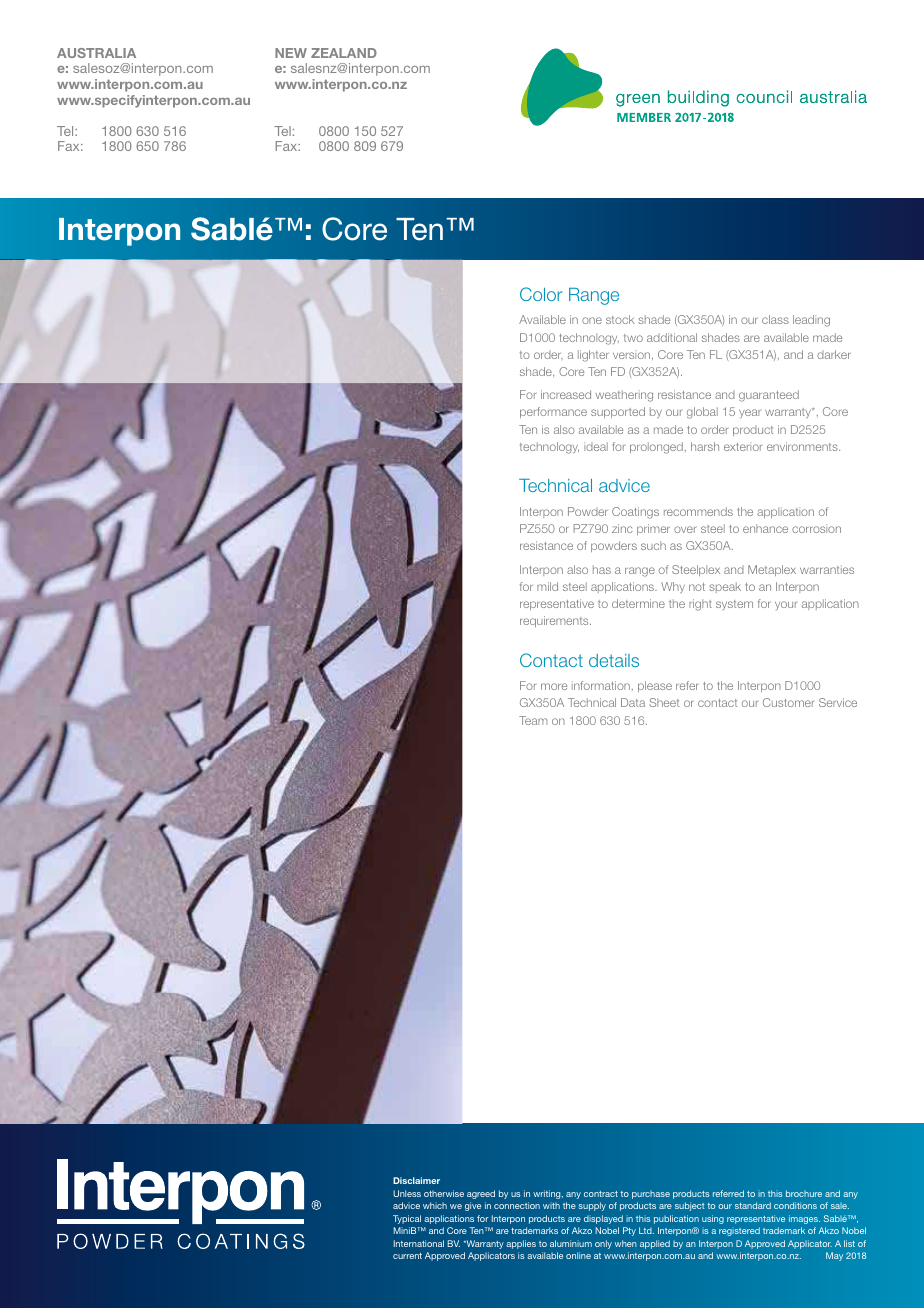  What do you see at coordinates (753, 1205) in the page?
I see `standard` at bounding box center [753, 1205].
